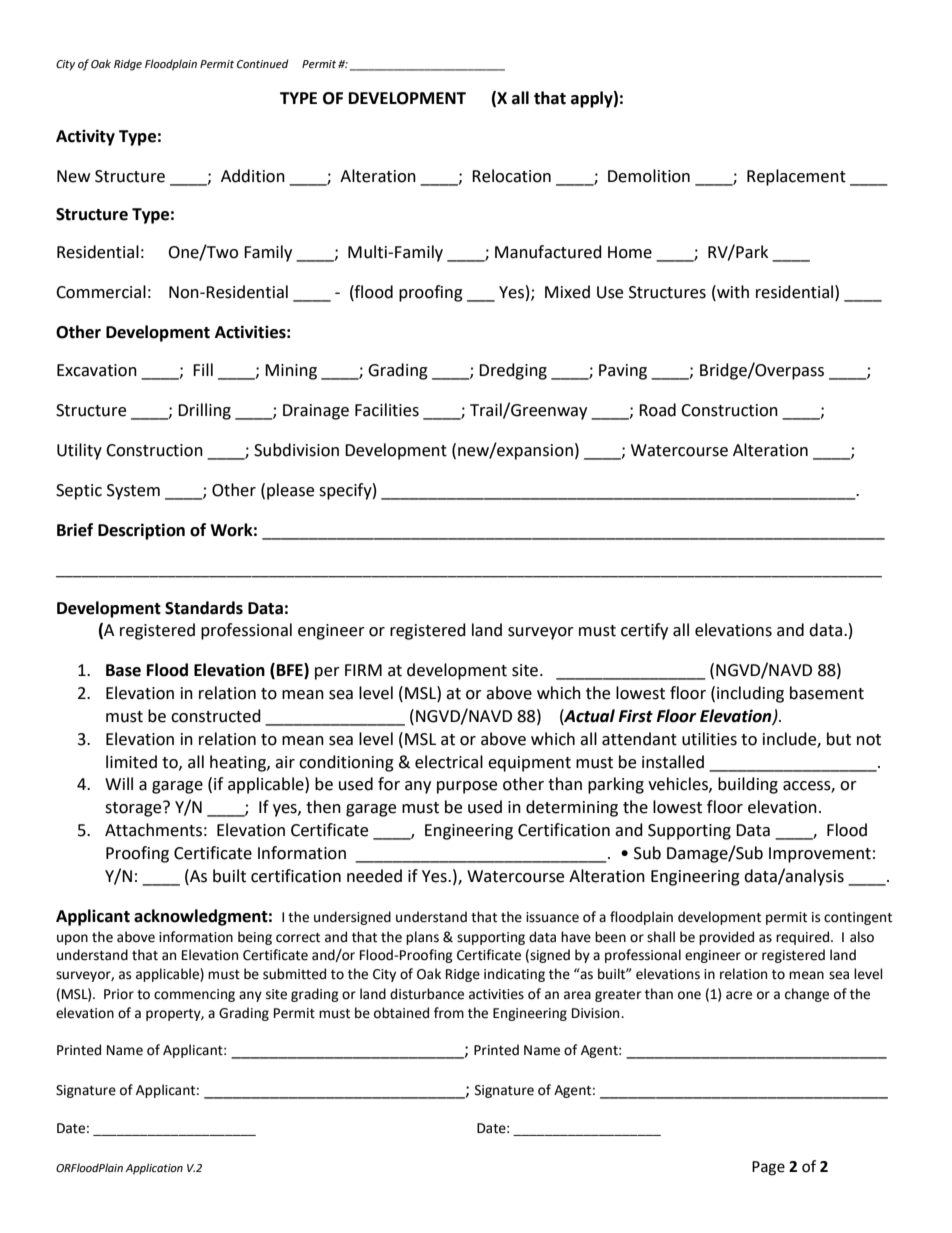  What do you see at coordinates (374, 876) in the page?
I see `needed` at bounding box center [374, 876].
